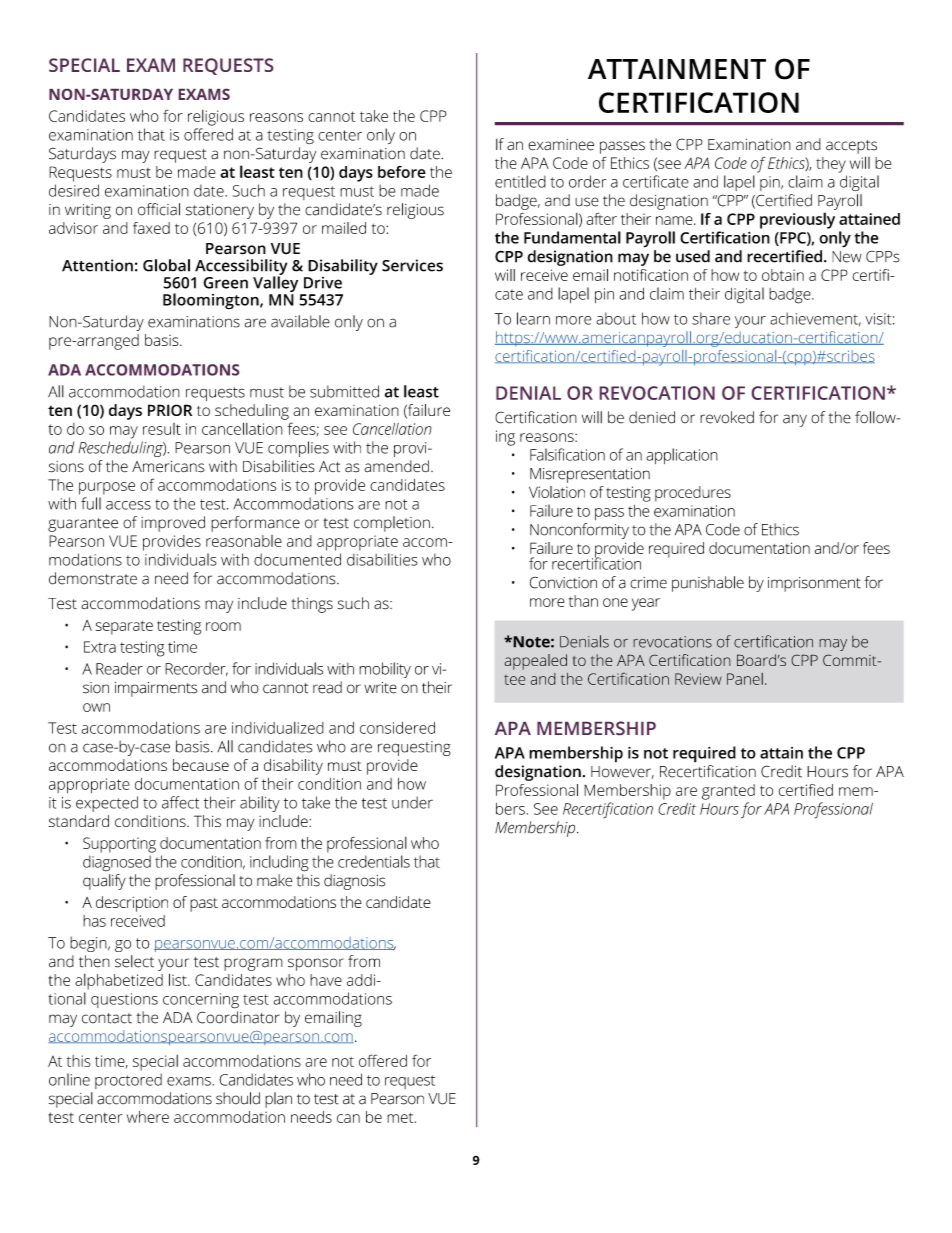 The width and height of the screenshot is (952, 1233). I want to click on they, so click(831, 165).
